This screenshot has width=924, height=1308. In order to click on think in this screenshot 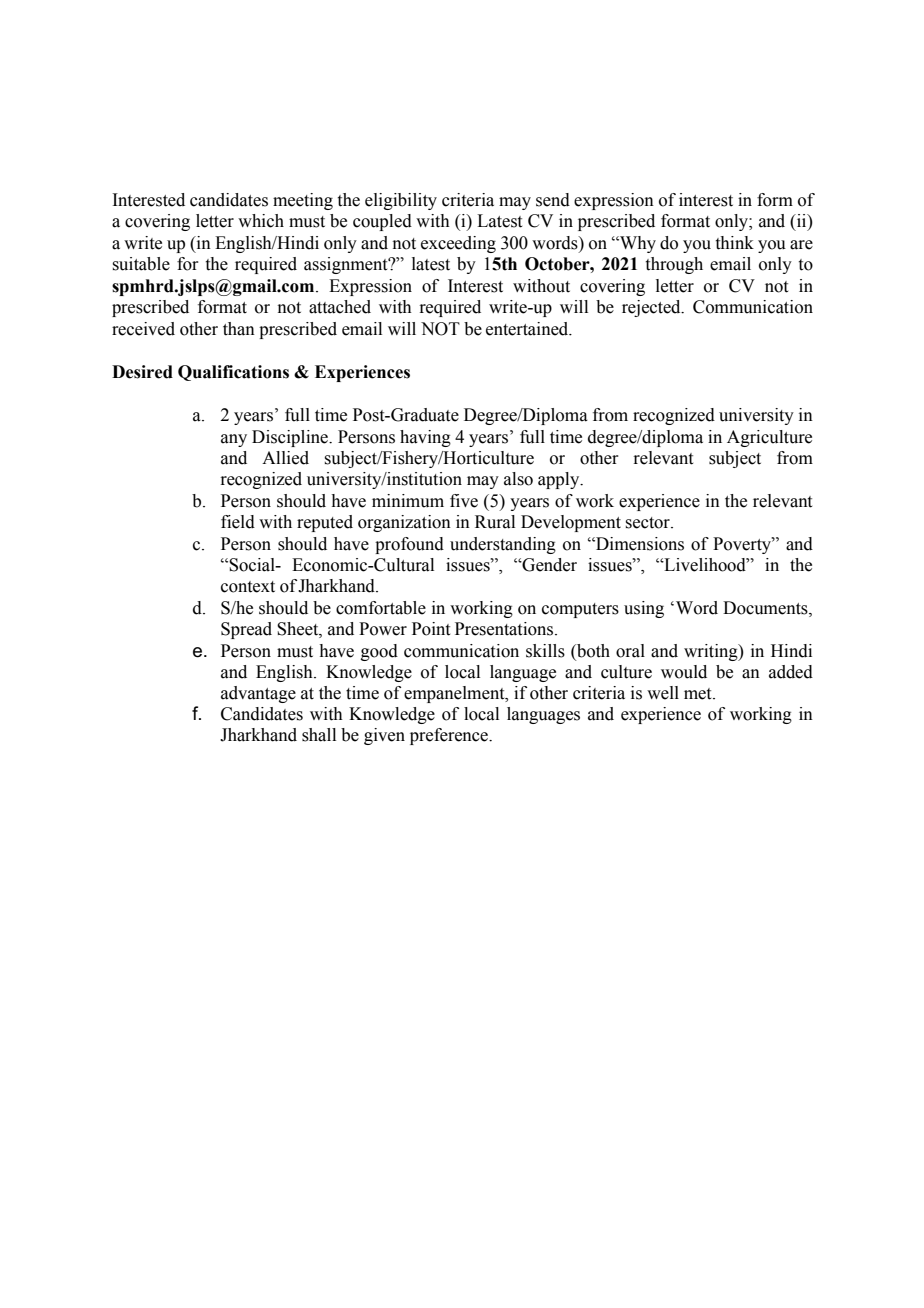, I will do `click(735, 243)`.
